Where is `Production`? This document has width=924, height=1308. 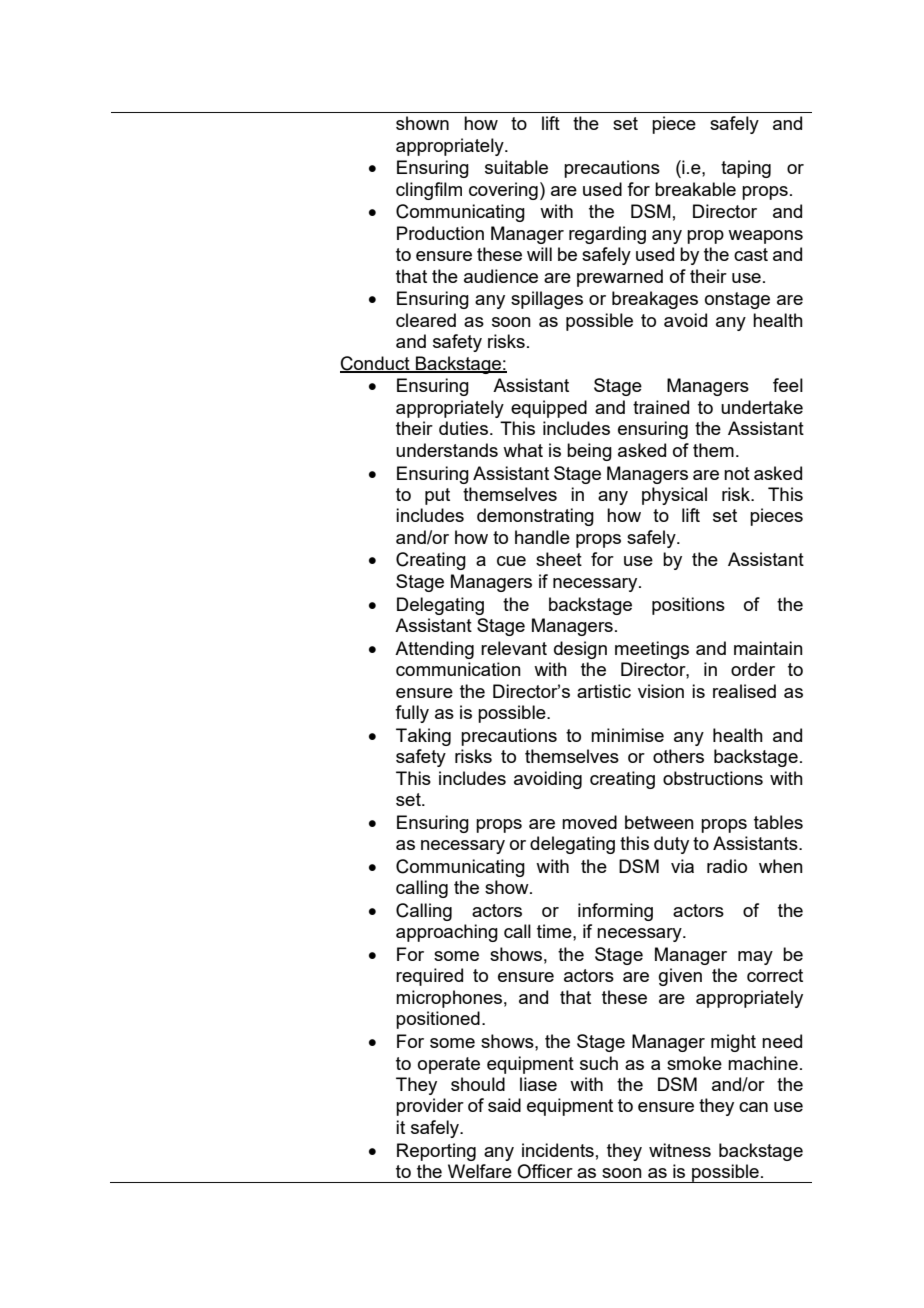
Production is located at coordinates (440, 233).
